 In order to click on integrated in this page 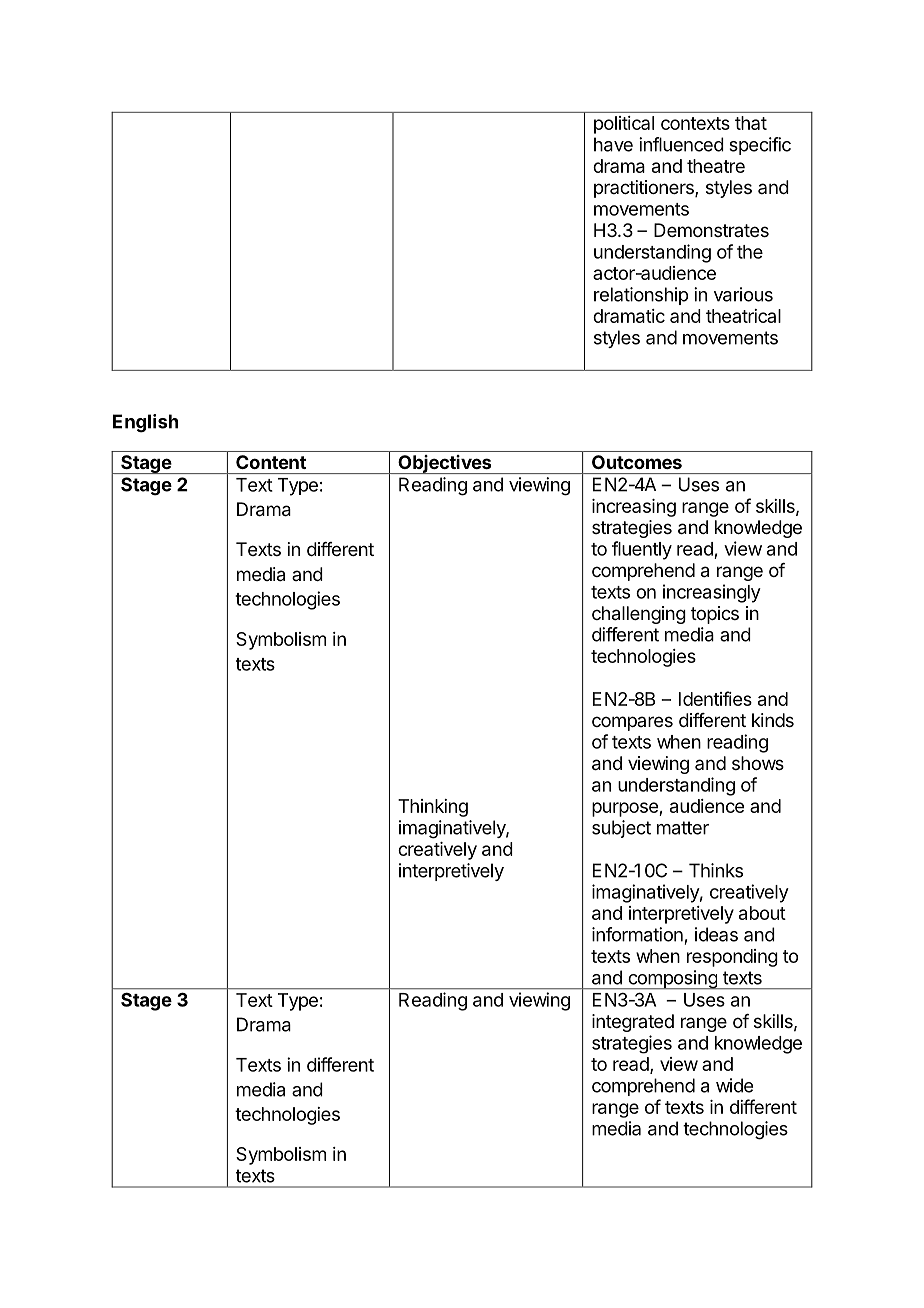, I will do `click(633, 1023)`.
